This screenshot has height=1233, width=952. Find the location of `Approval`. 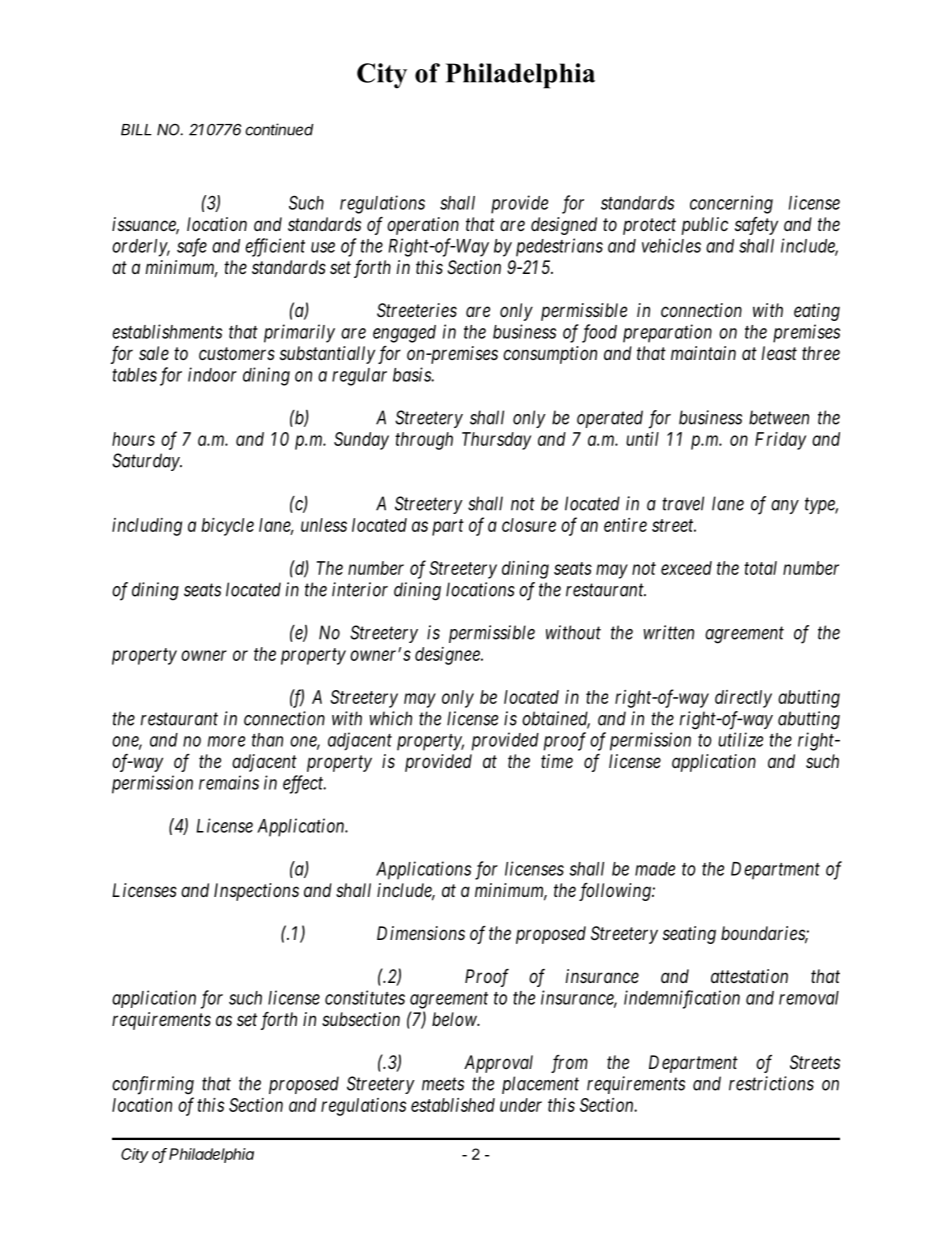

Approval is located at coordinates (498, 1064).
